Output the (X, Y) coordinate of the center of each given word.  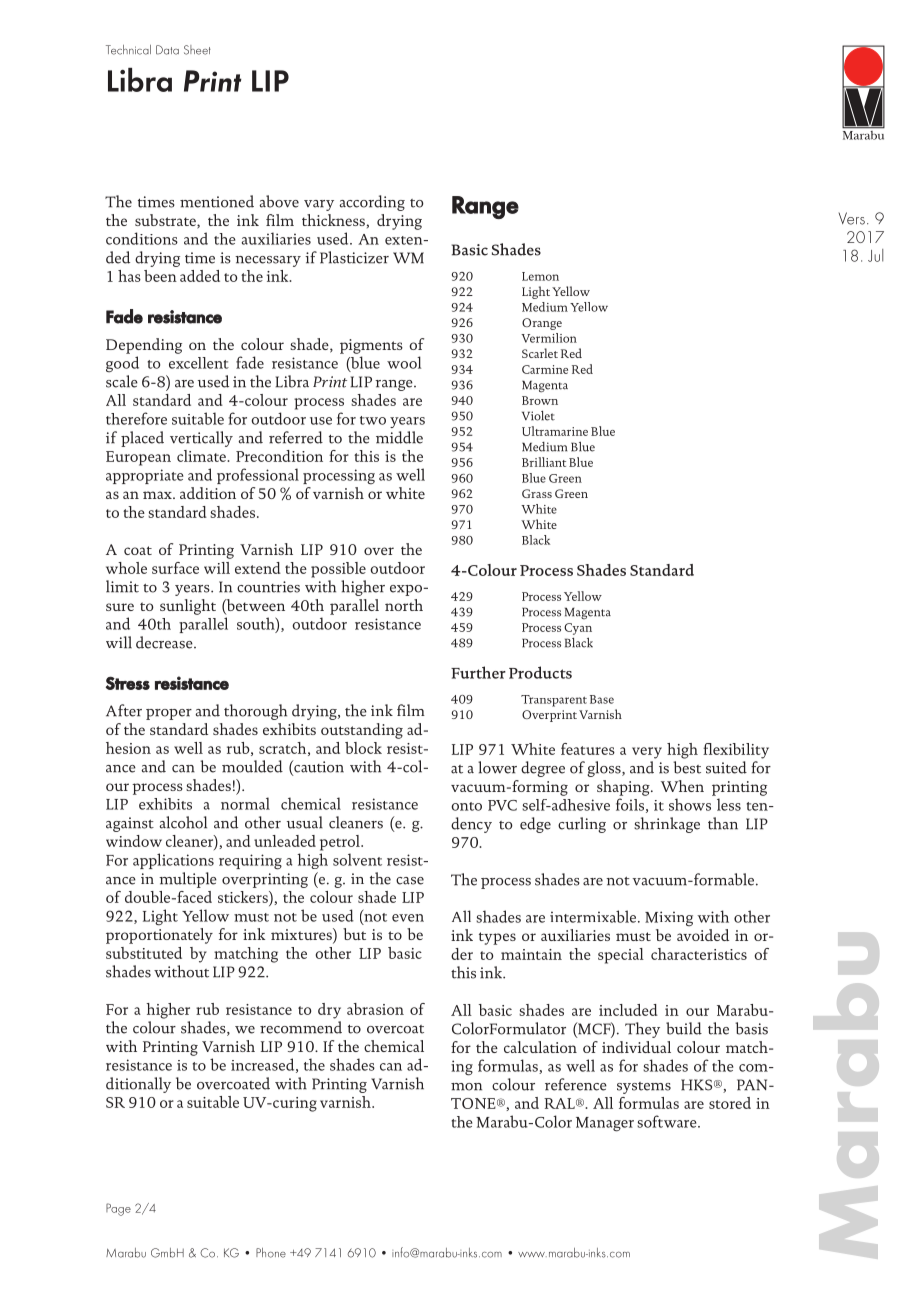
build (684, 1028)
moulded (252, 766)
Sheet (197, 50)
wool (404, 362)
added (200, 276)
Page (118, 1209)
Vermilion (549, 338)
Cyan (578, 629)
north (404, 605)
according (372, 203)
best (687, 767)
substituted (144, 953)
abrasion (375, 1009)
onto (466, 806)
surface (175, 568)
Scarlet (540, 353)
